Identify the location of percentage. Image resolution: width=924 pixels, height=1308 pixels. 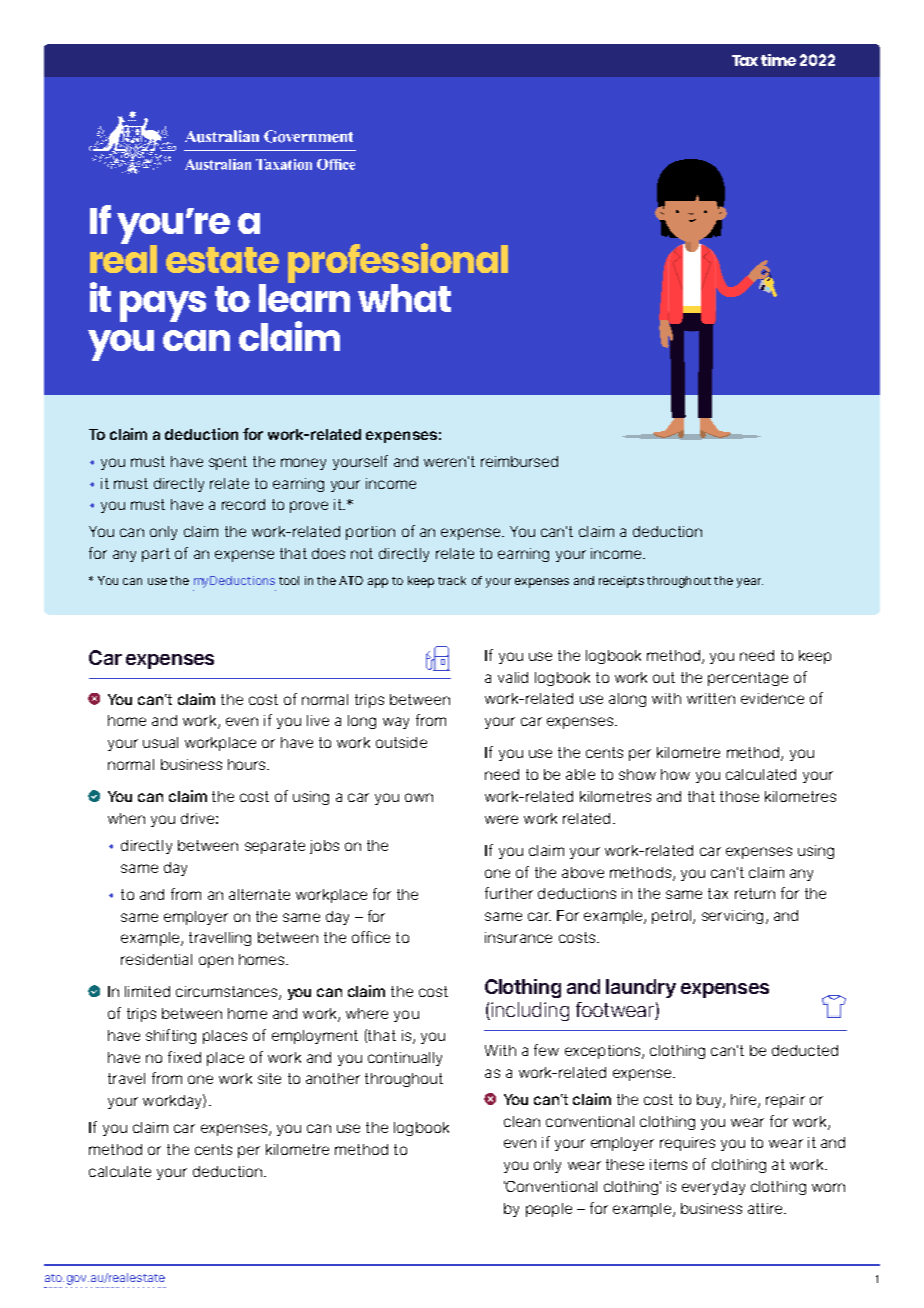
(748, 679).
